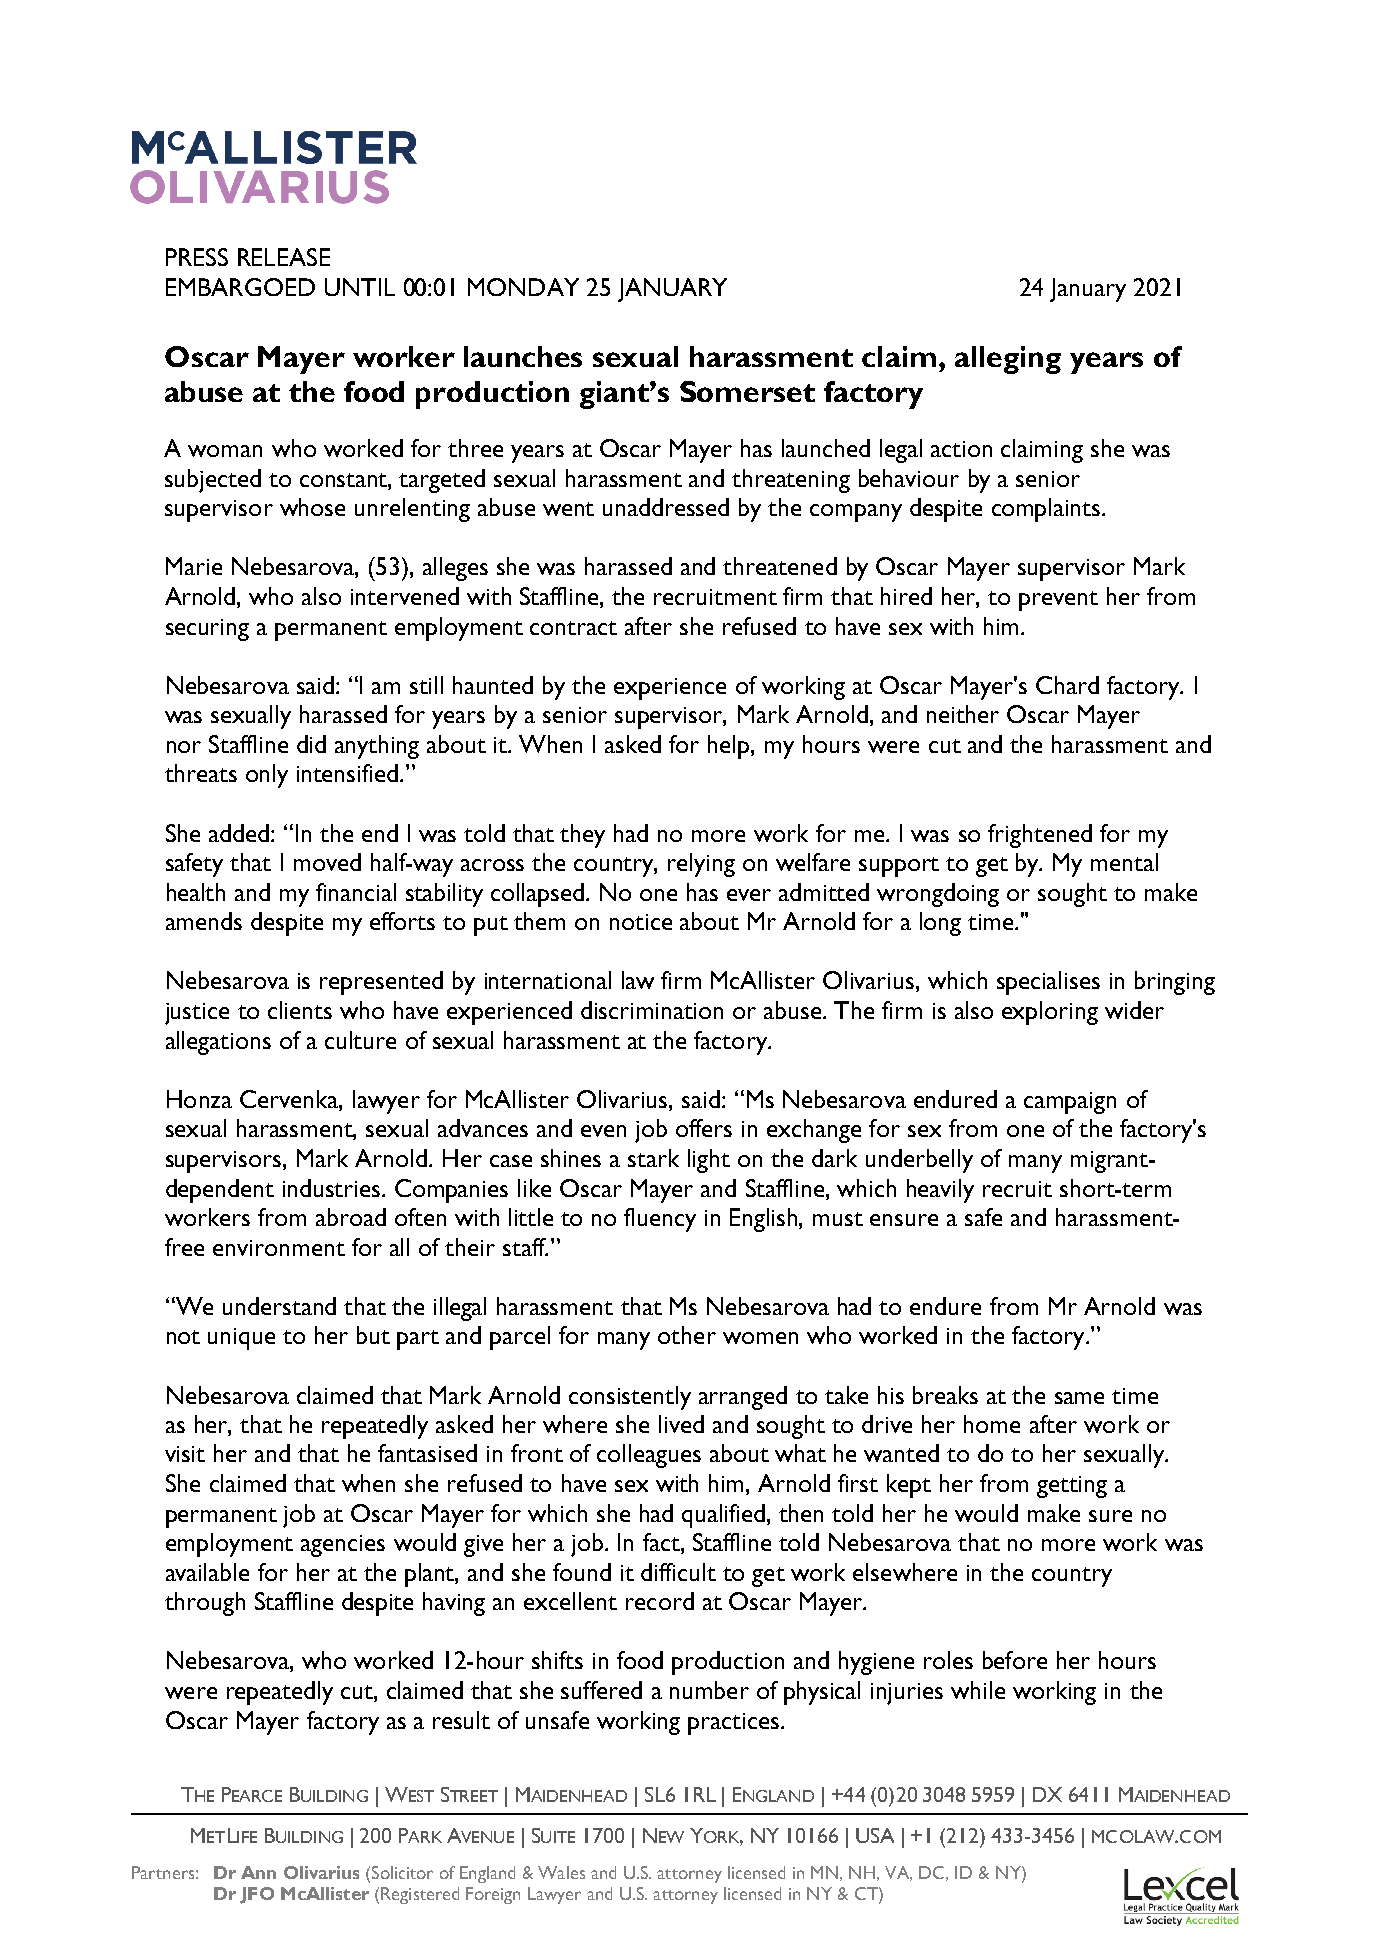  I want to click on USA, so click(875, 1835).
